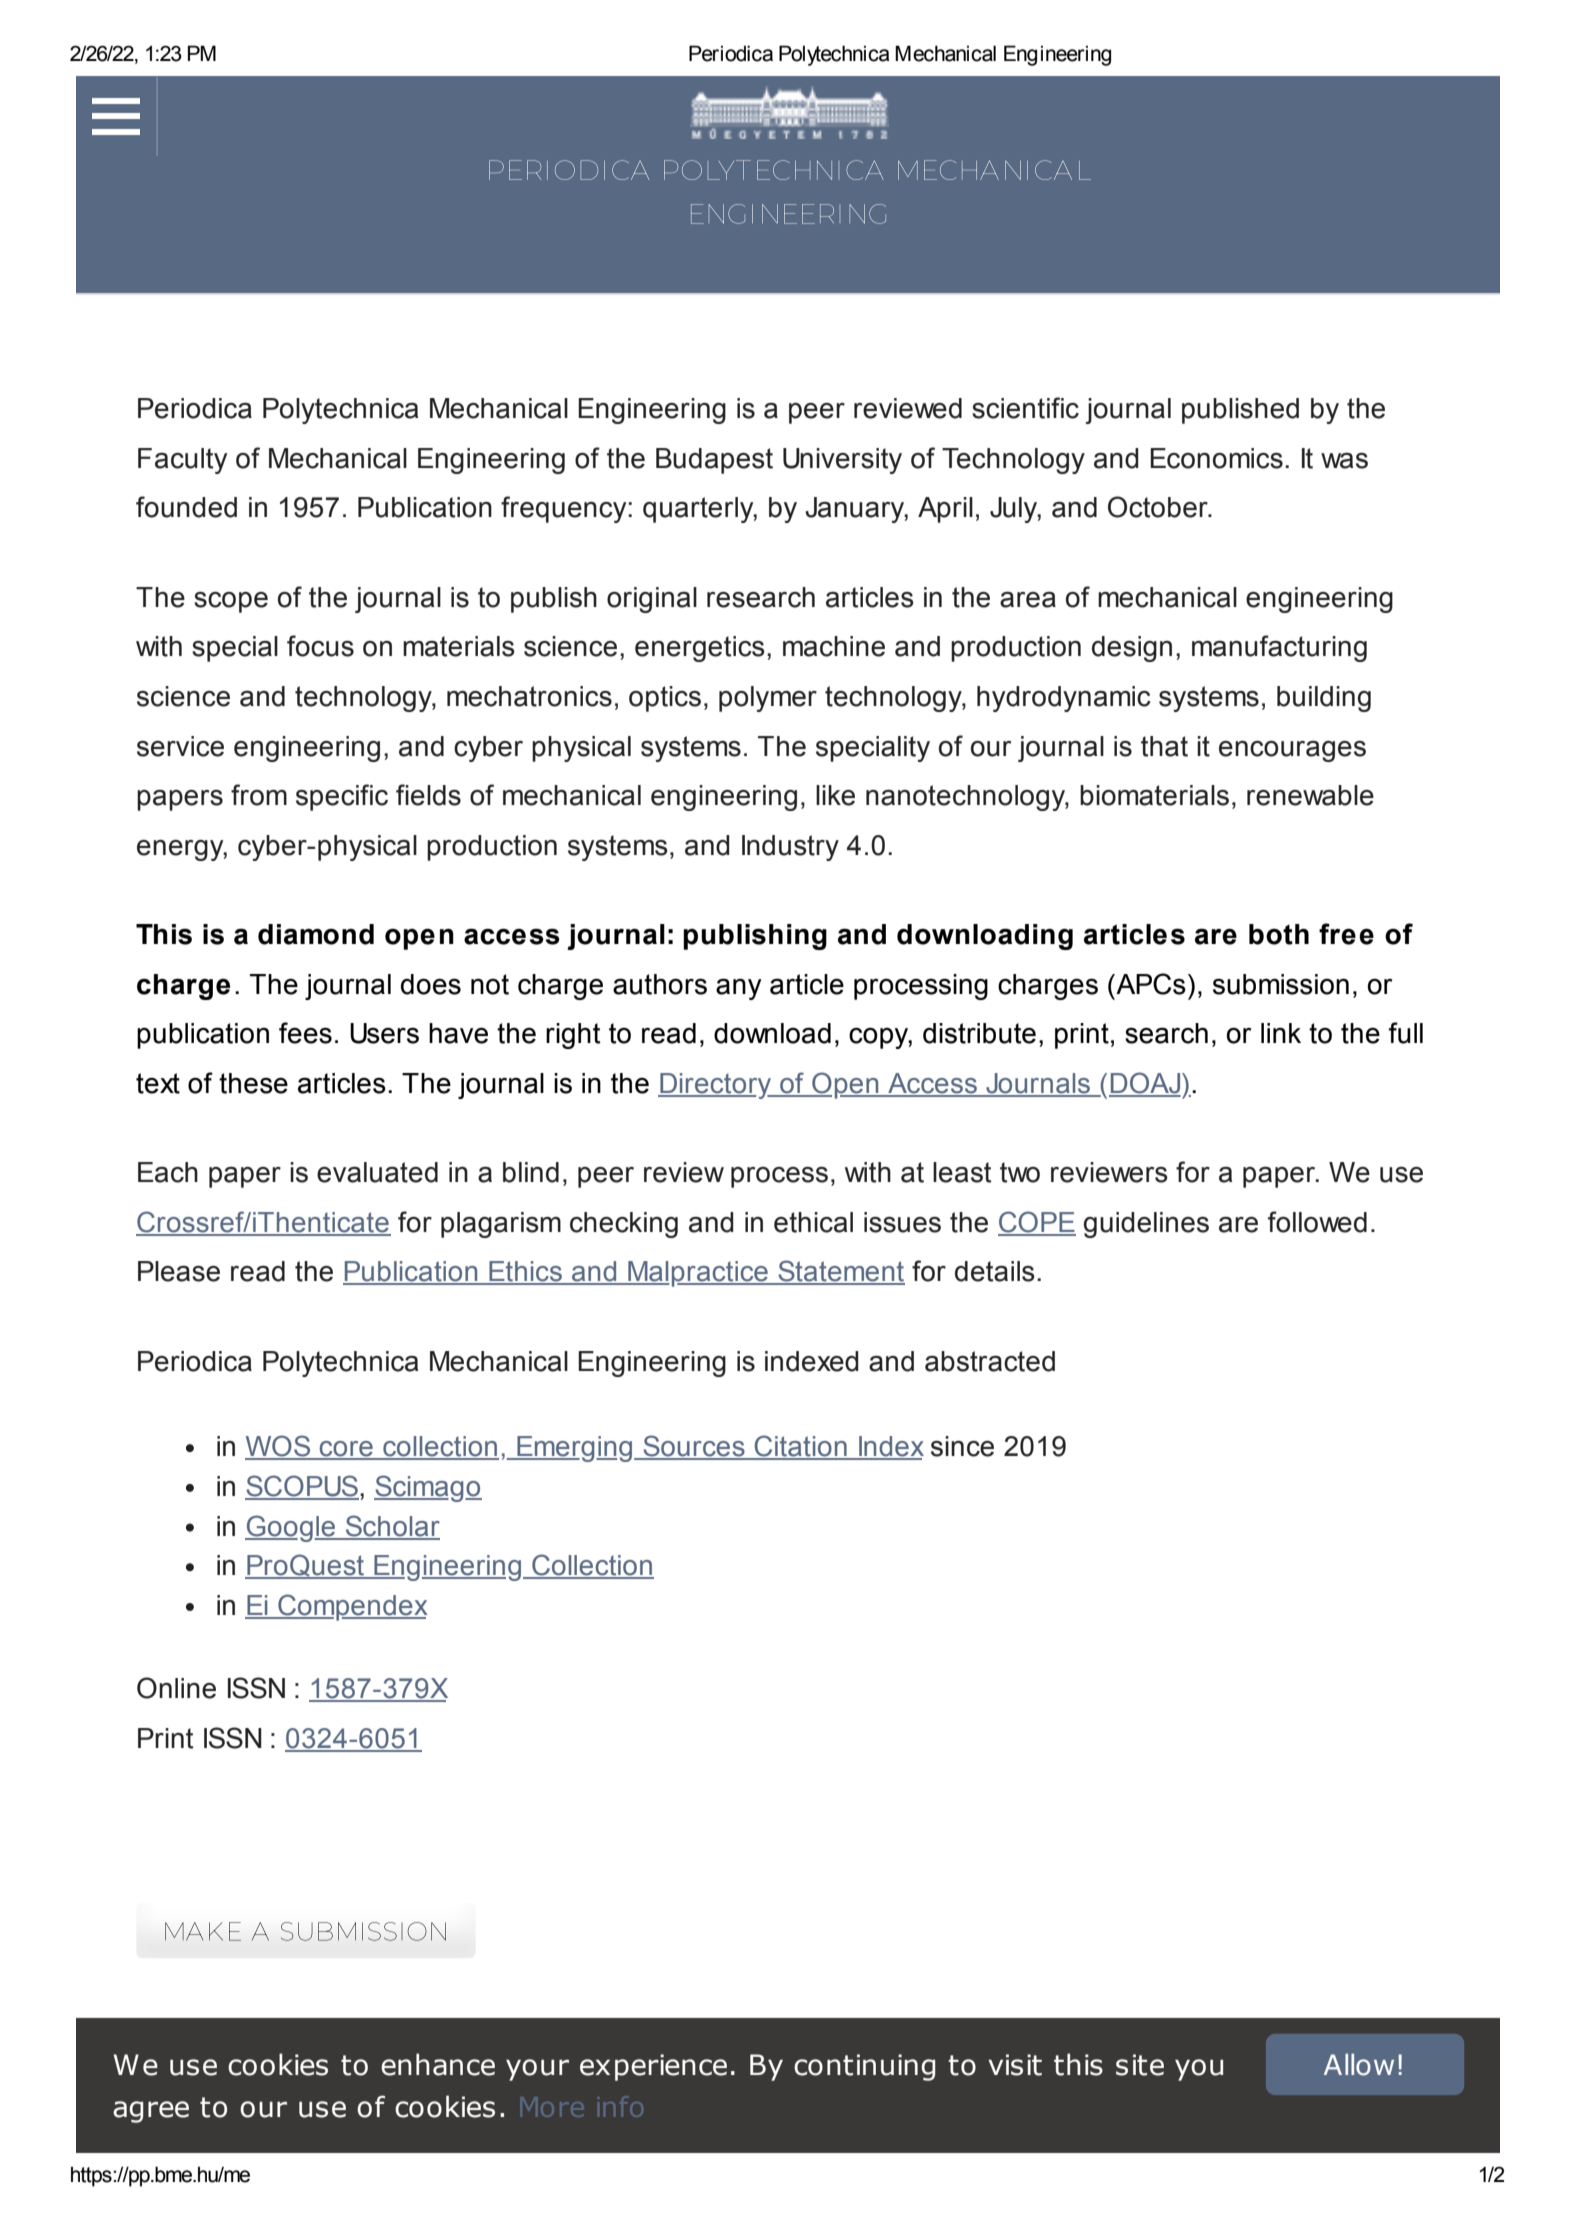 Image resolution: width=1574 pixels, height=2227 pixels. What do you see at coordinates (1281, 1033) in the screenshot?
I see `link` at bounding box center [1281, 1033].
